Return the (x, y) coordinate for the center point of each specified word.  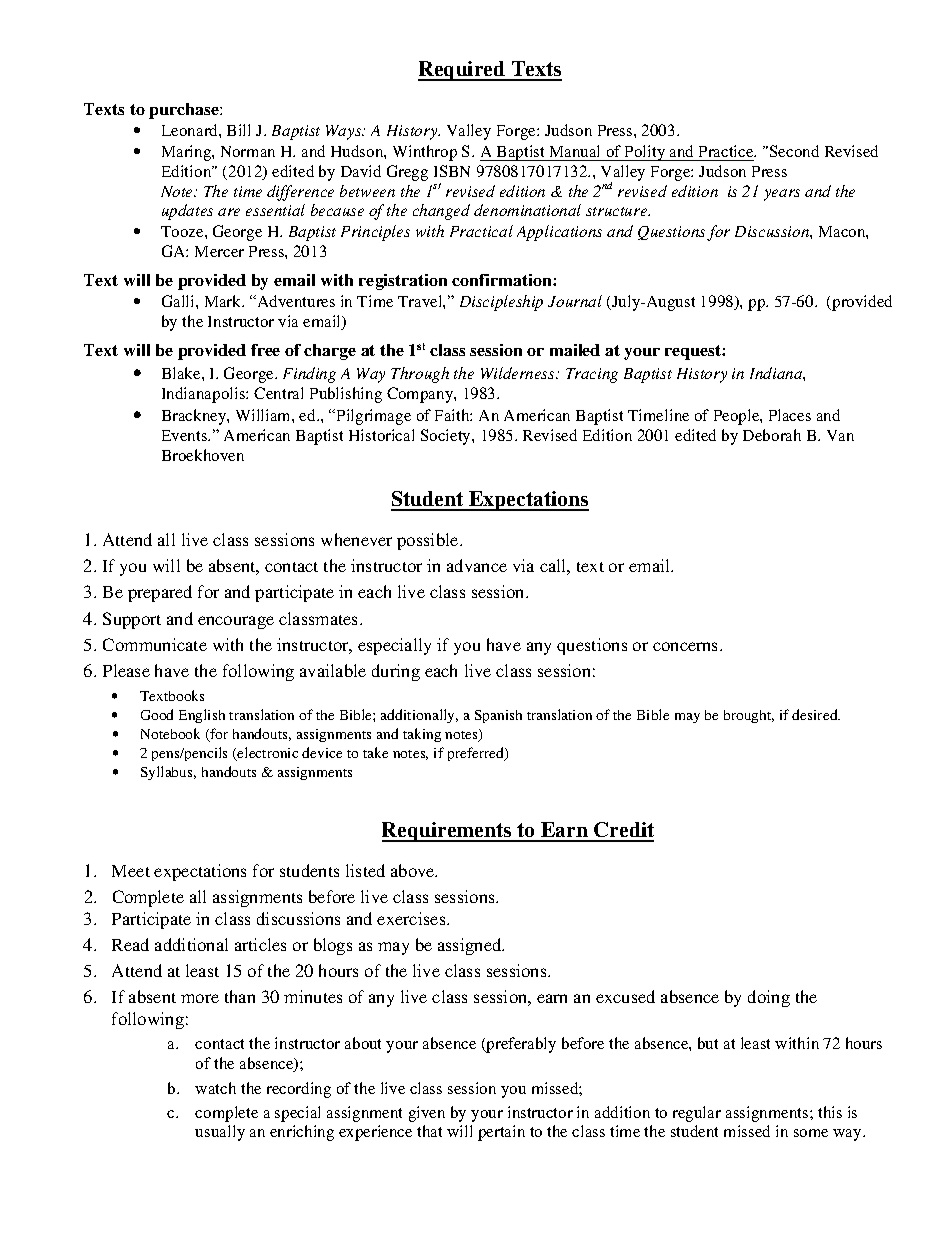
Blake (182, 373)
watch (215, 1088)
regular (697, 1114)
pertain (501, 1133)
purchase (185, 111)
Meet (131, 871)
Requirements (448, 832)
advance (477, 565)
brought (749, 716)
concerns (687, 646)
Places (790, 415)
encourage (236, 622)
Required (463, 71)
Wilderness (519, 373)
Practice (727, 151)
